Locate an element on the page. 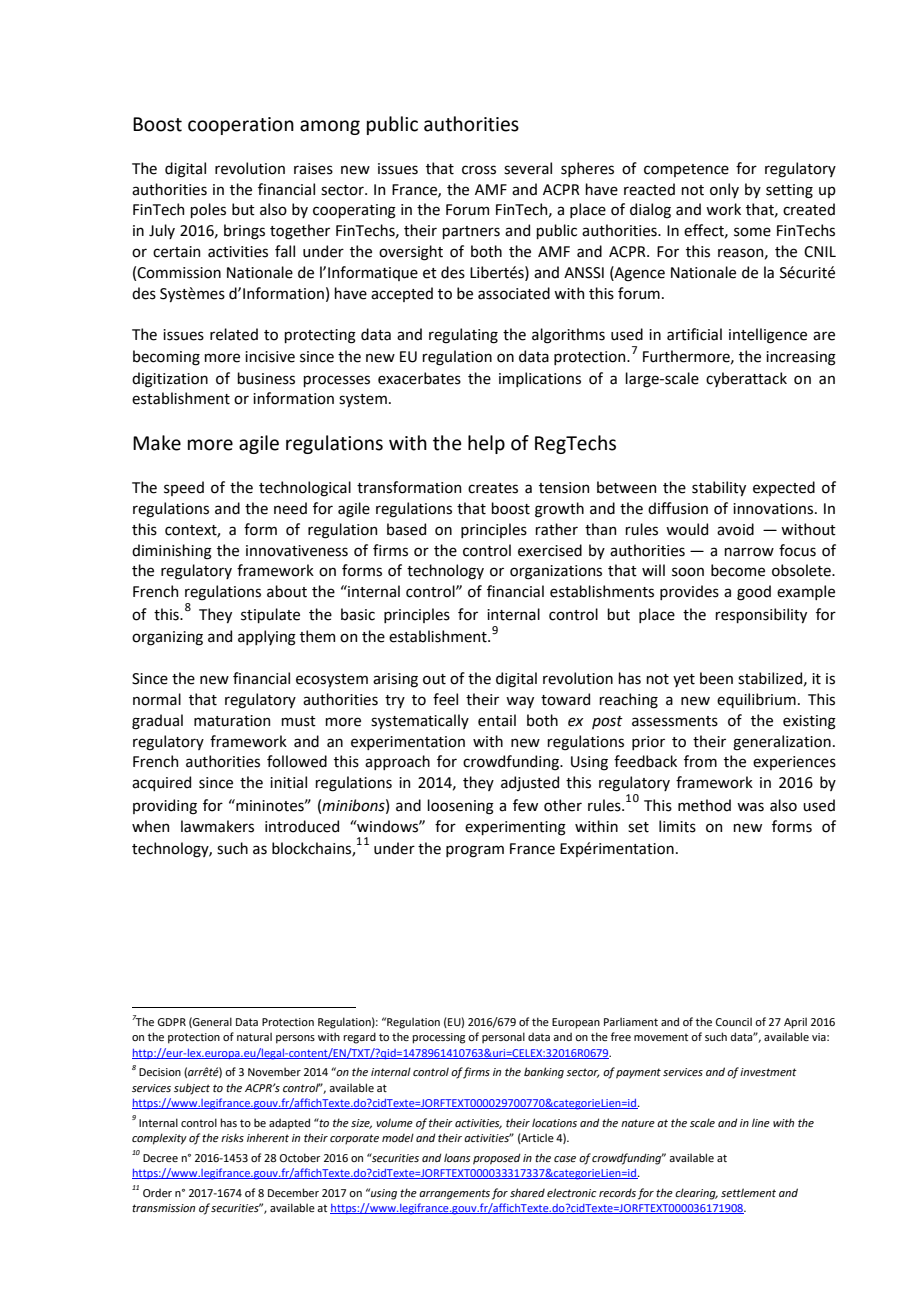 This page has width=924, height=1308. only is located at coordinates (724, 190).
